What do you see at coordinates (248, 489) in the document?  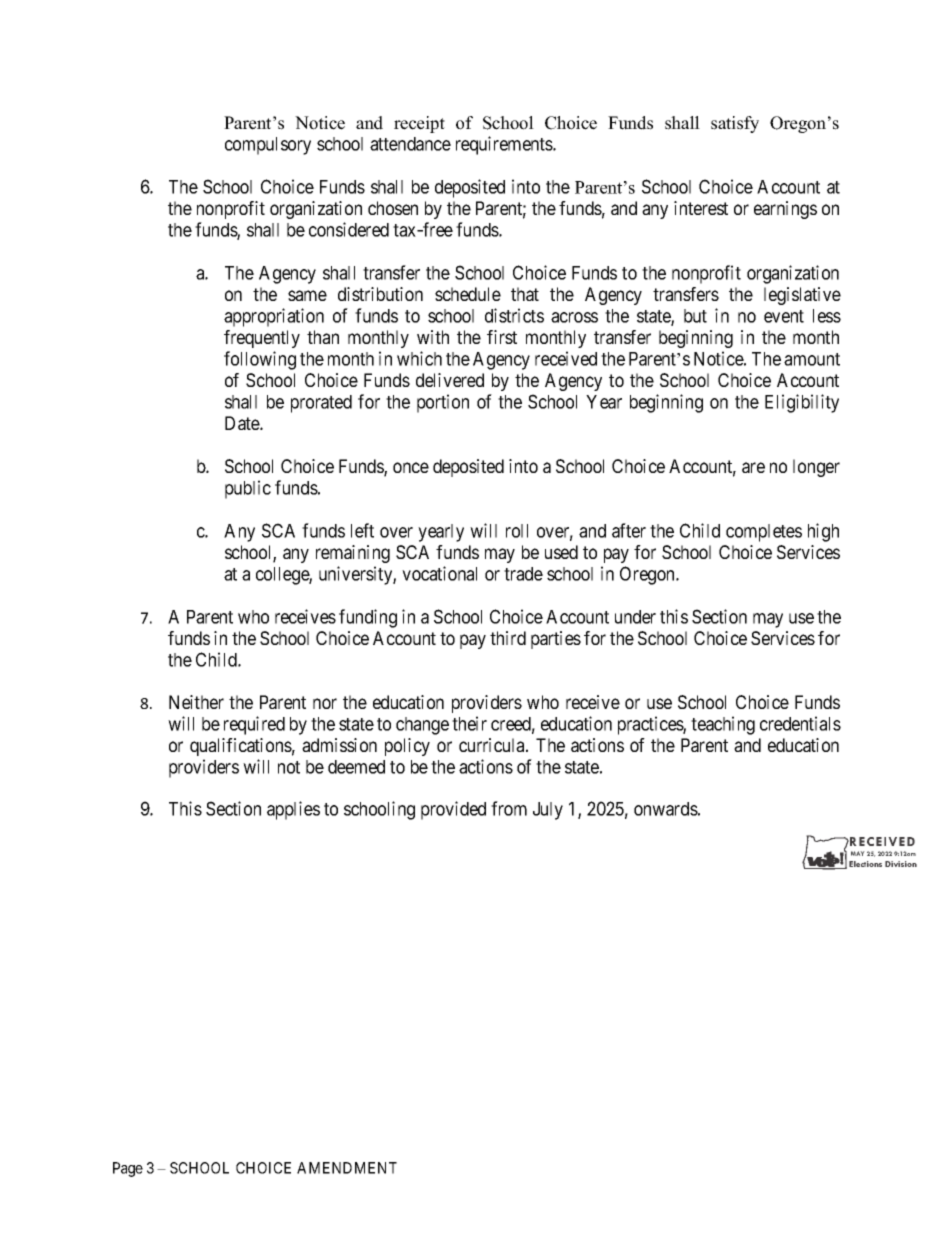 I see `public` at bounding box center [248, 489].
